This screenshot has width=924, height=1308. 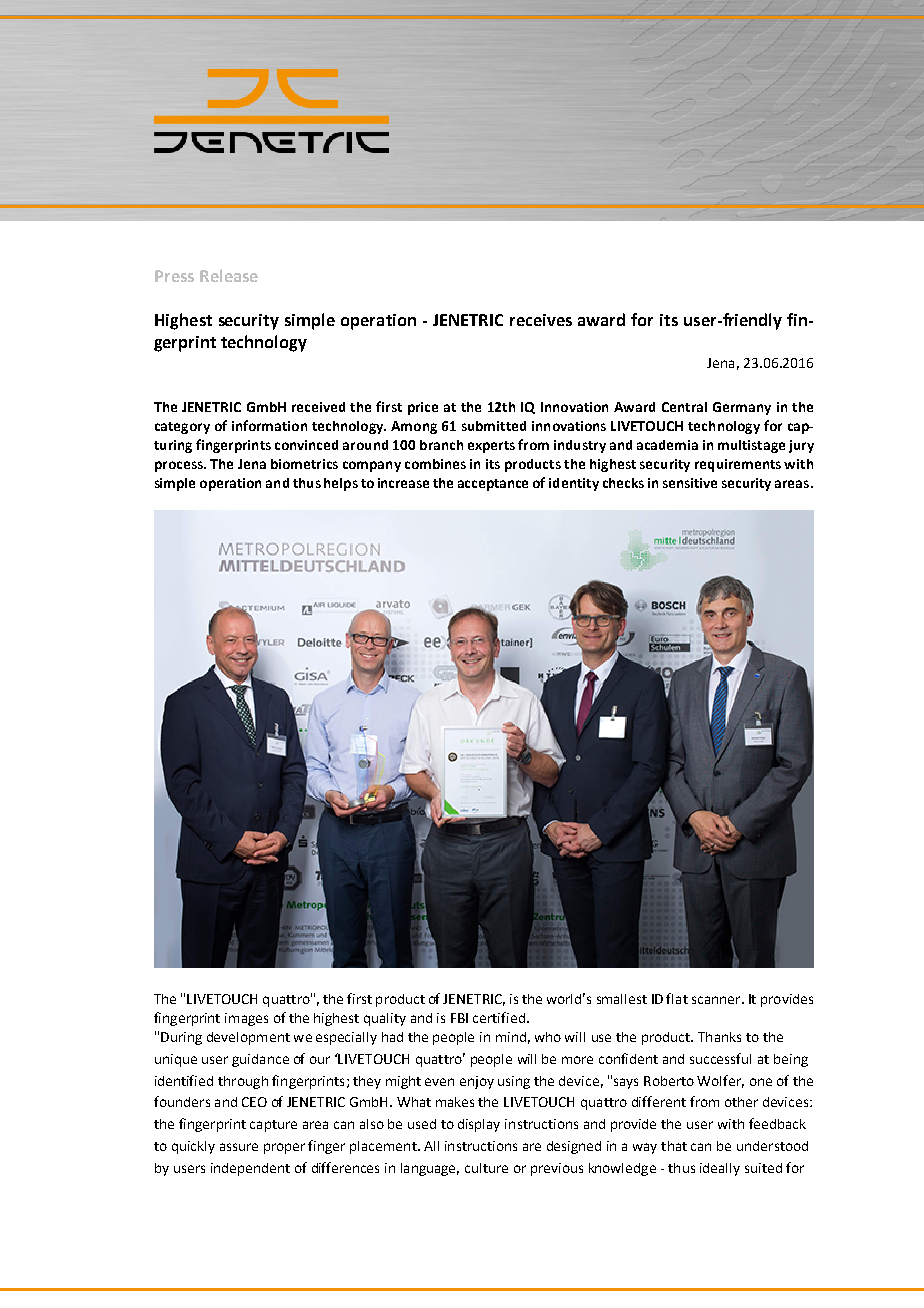 I want to click on display, so click(x=479, y=1125).
